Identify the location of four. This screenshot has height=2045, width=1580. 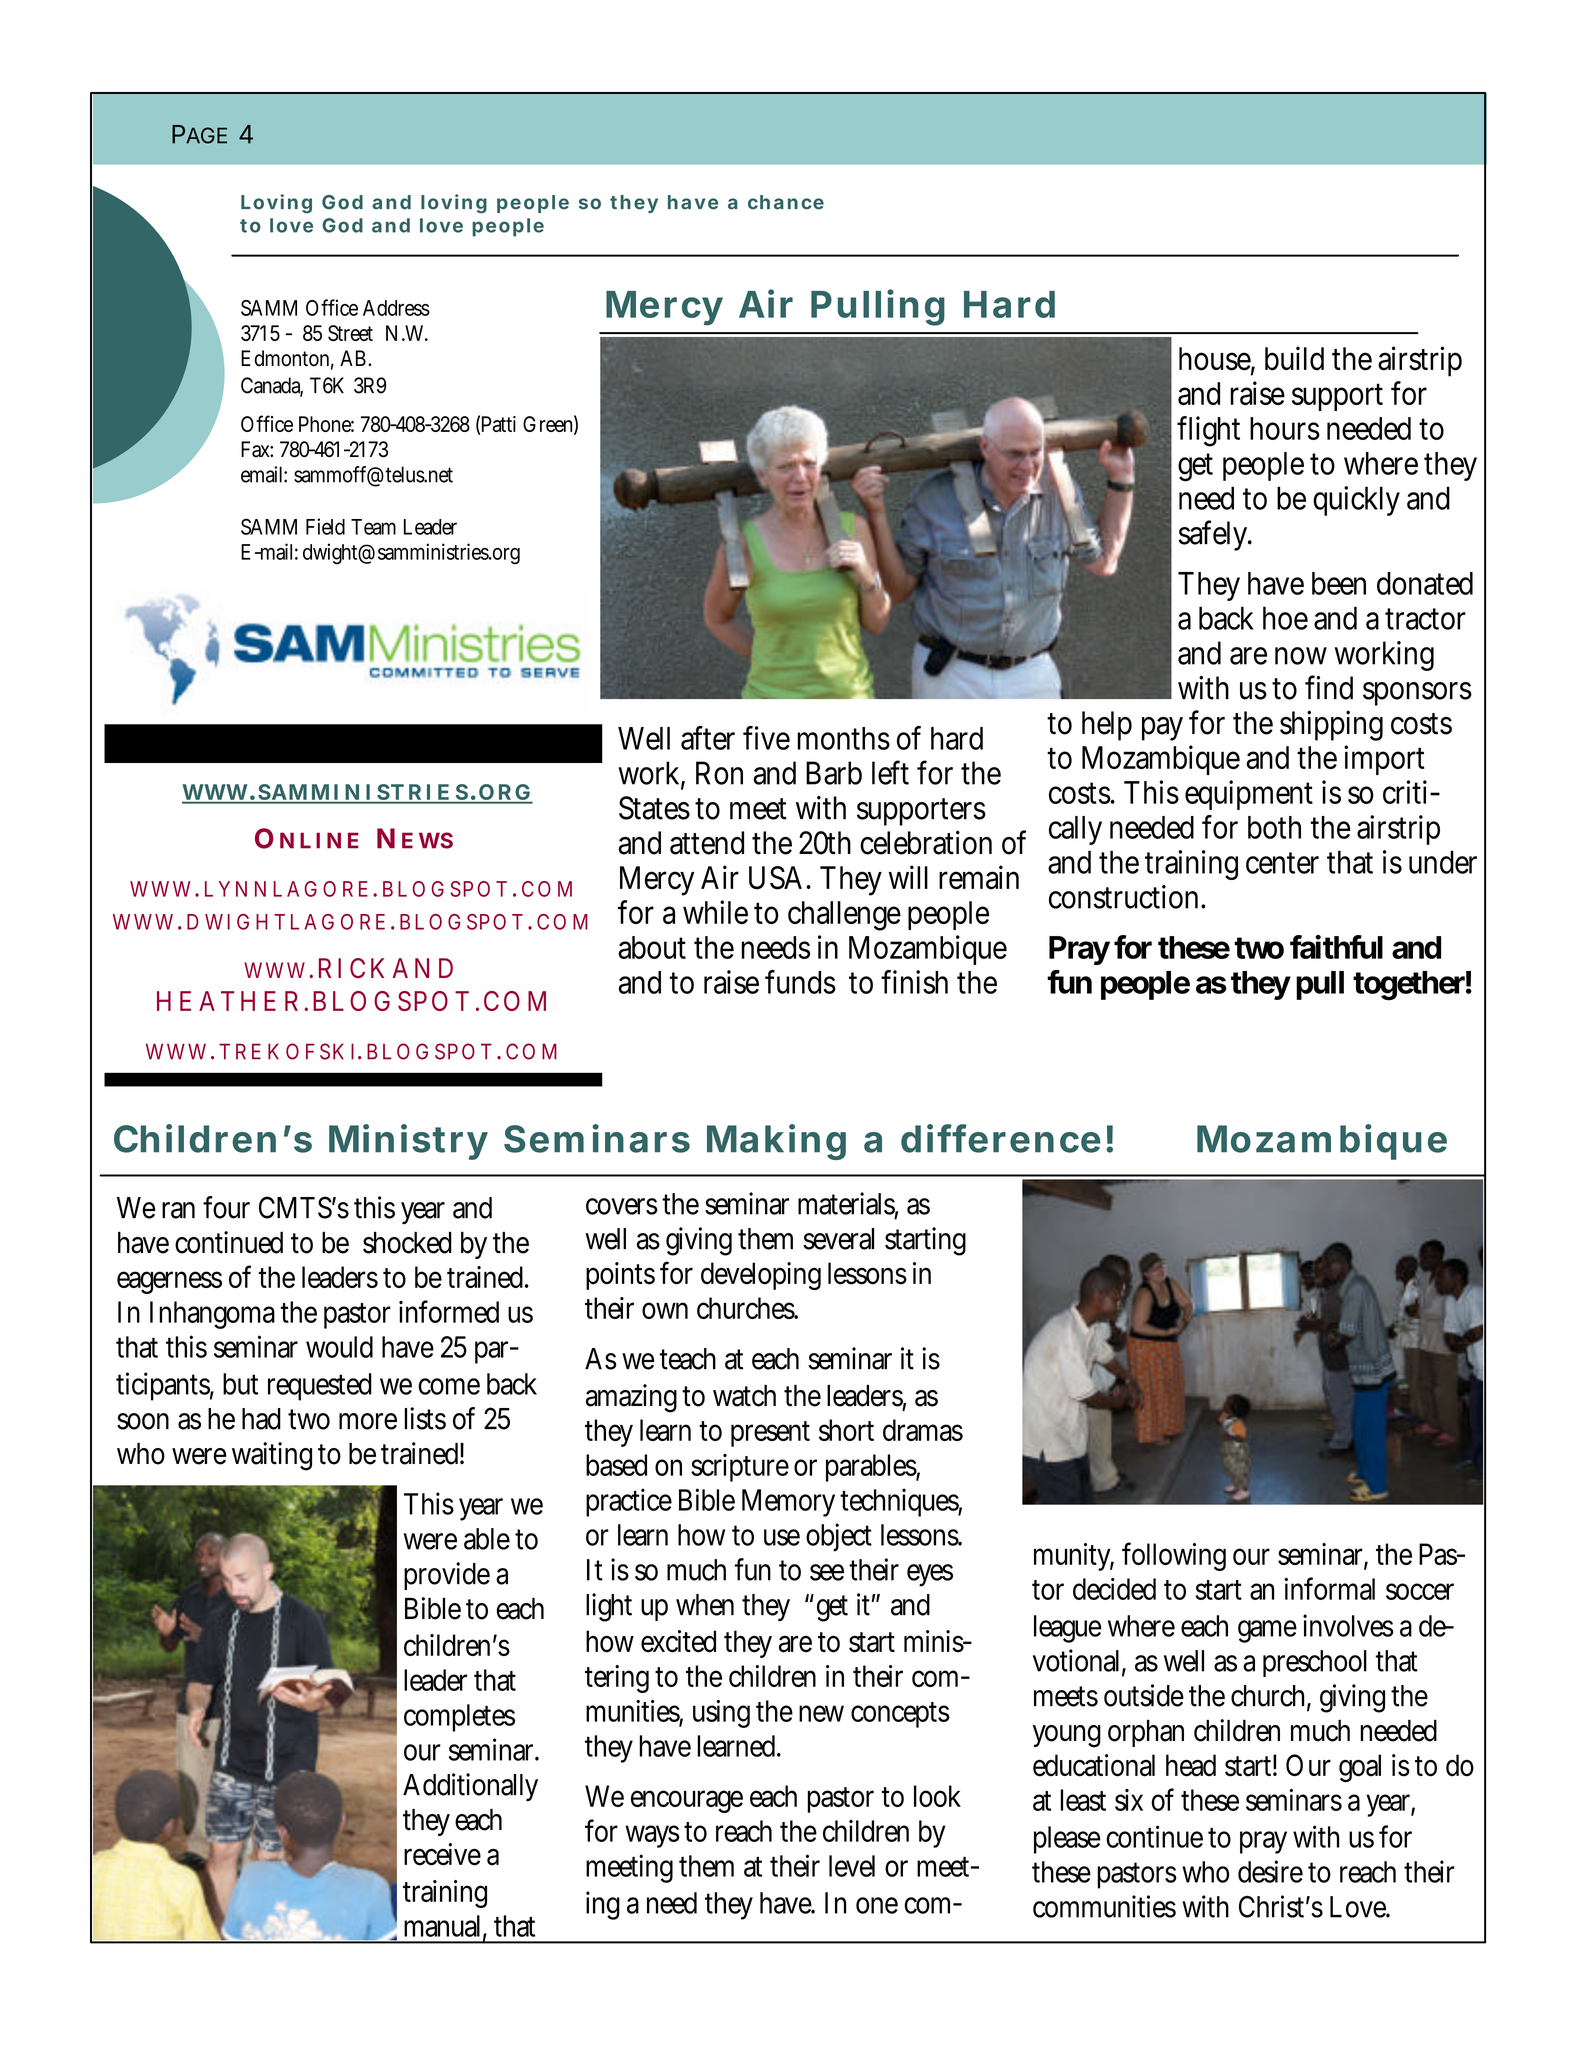
(226, 1207).
